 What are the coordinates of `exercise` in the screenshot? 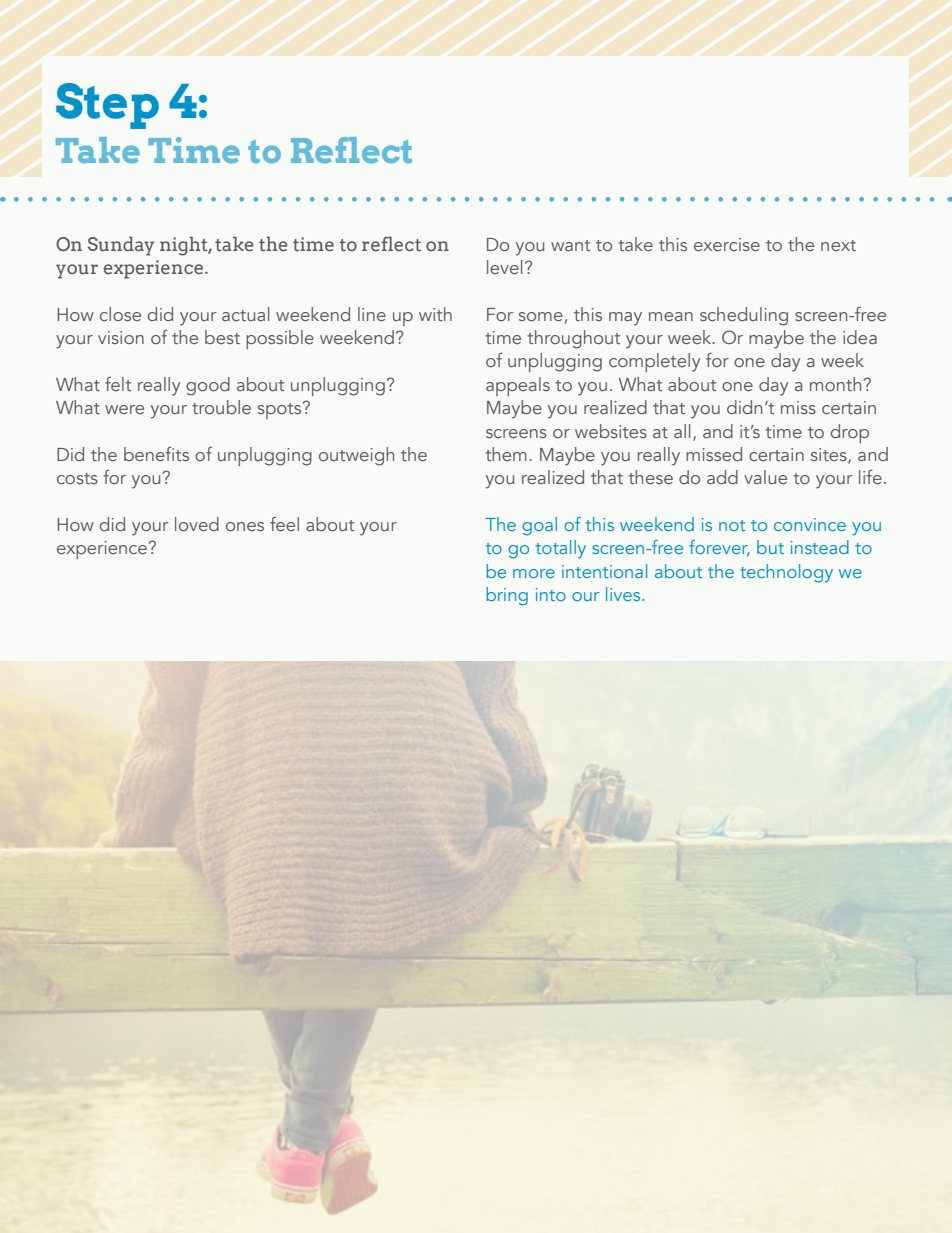 It's located at (727, 244).
